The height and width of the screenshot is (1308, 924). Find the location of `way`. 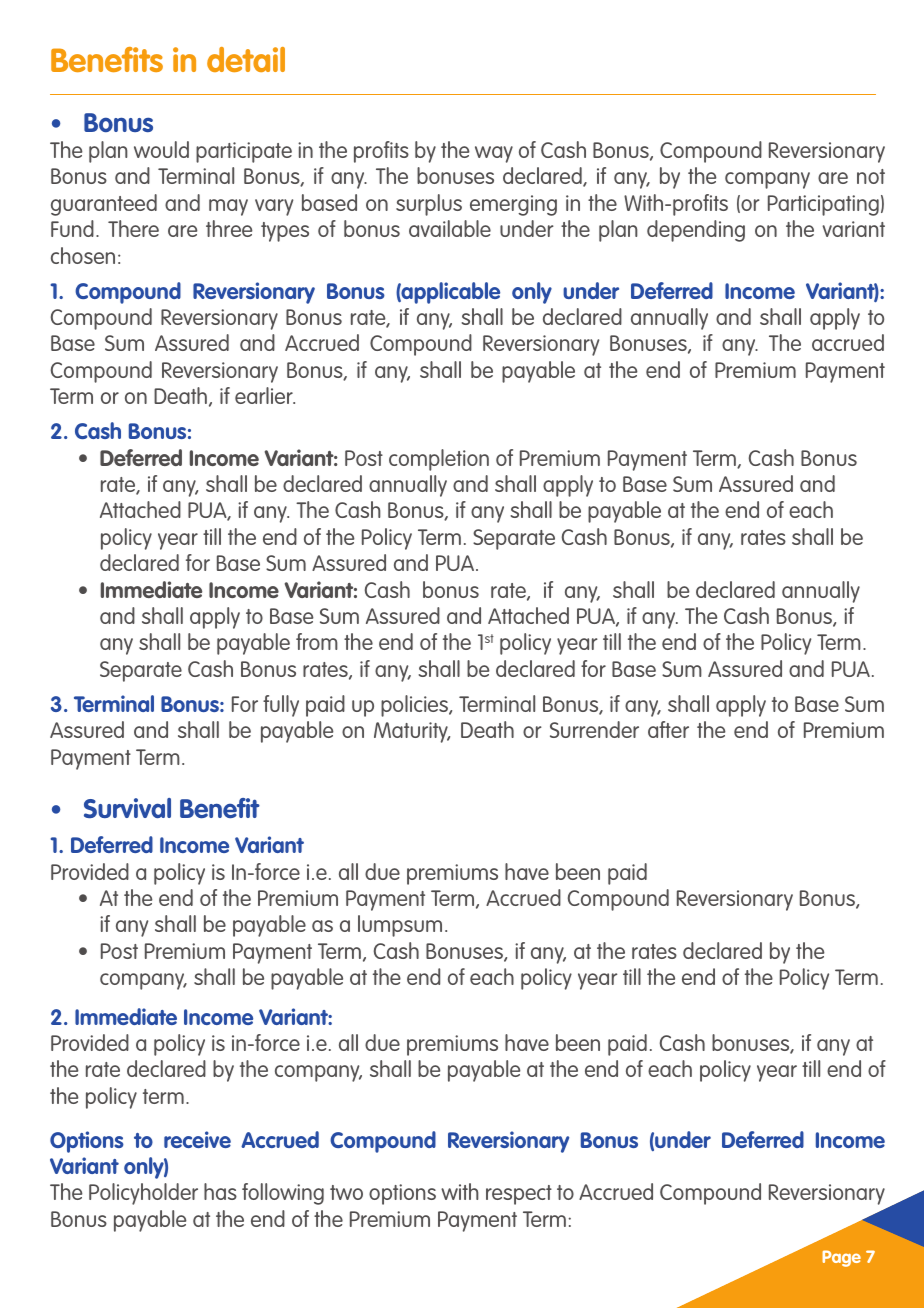

way is located at coordinates (494, 154).
